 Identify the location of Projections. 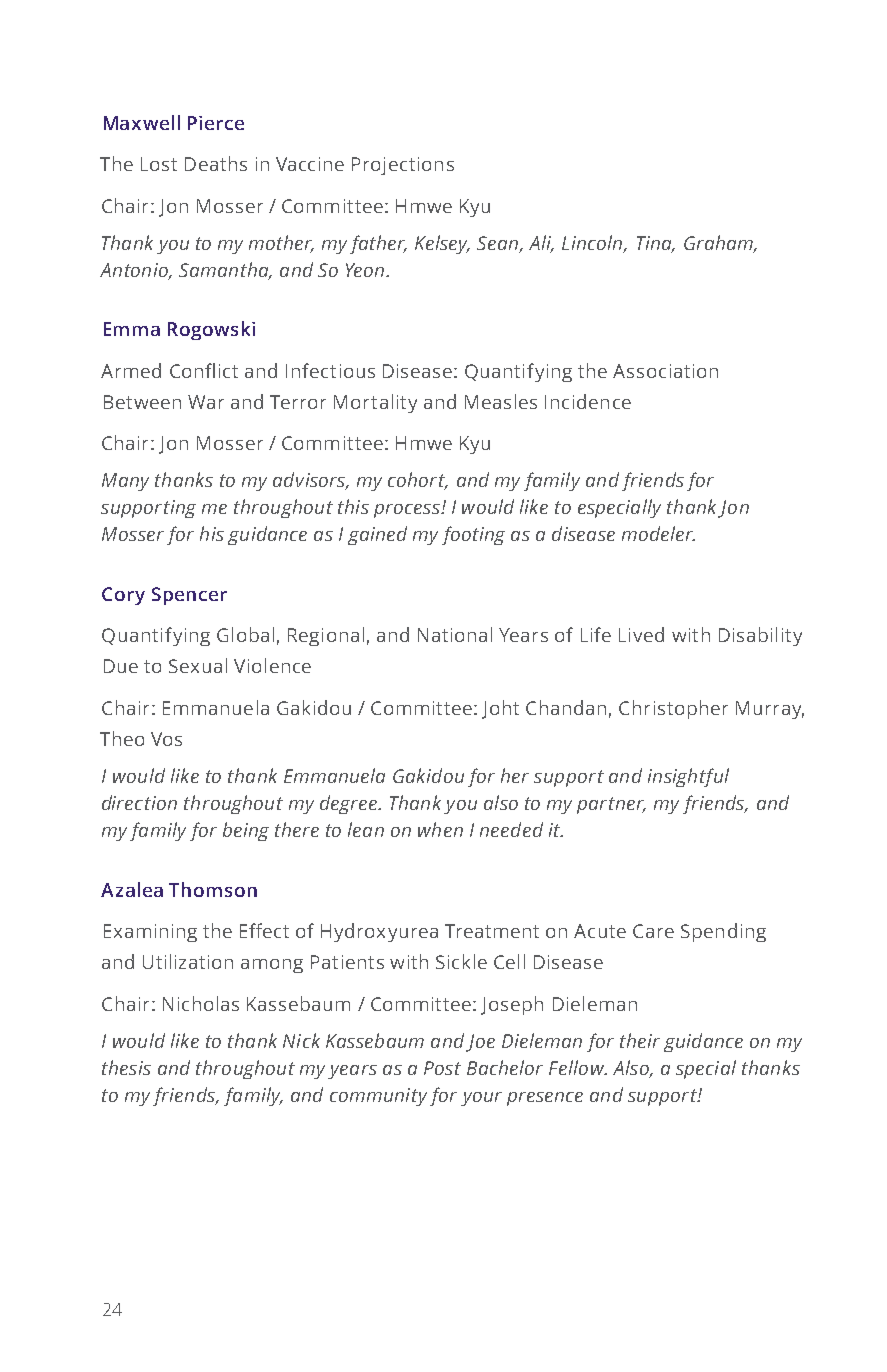
(403, 166).
